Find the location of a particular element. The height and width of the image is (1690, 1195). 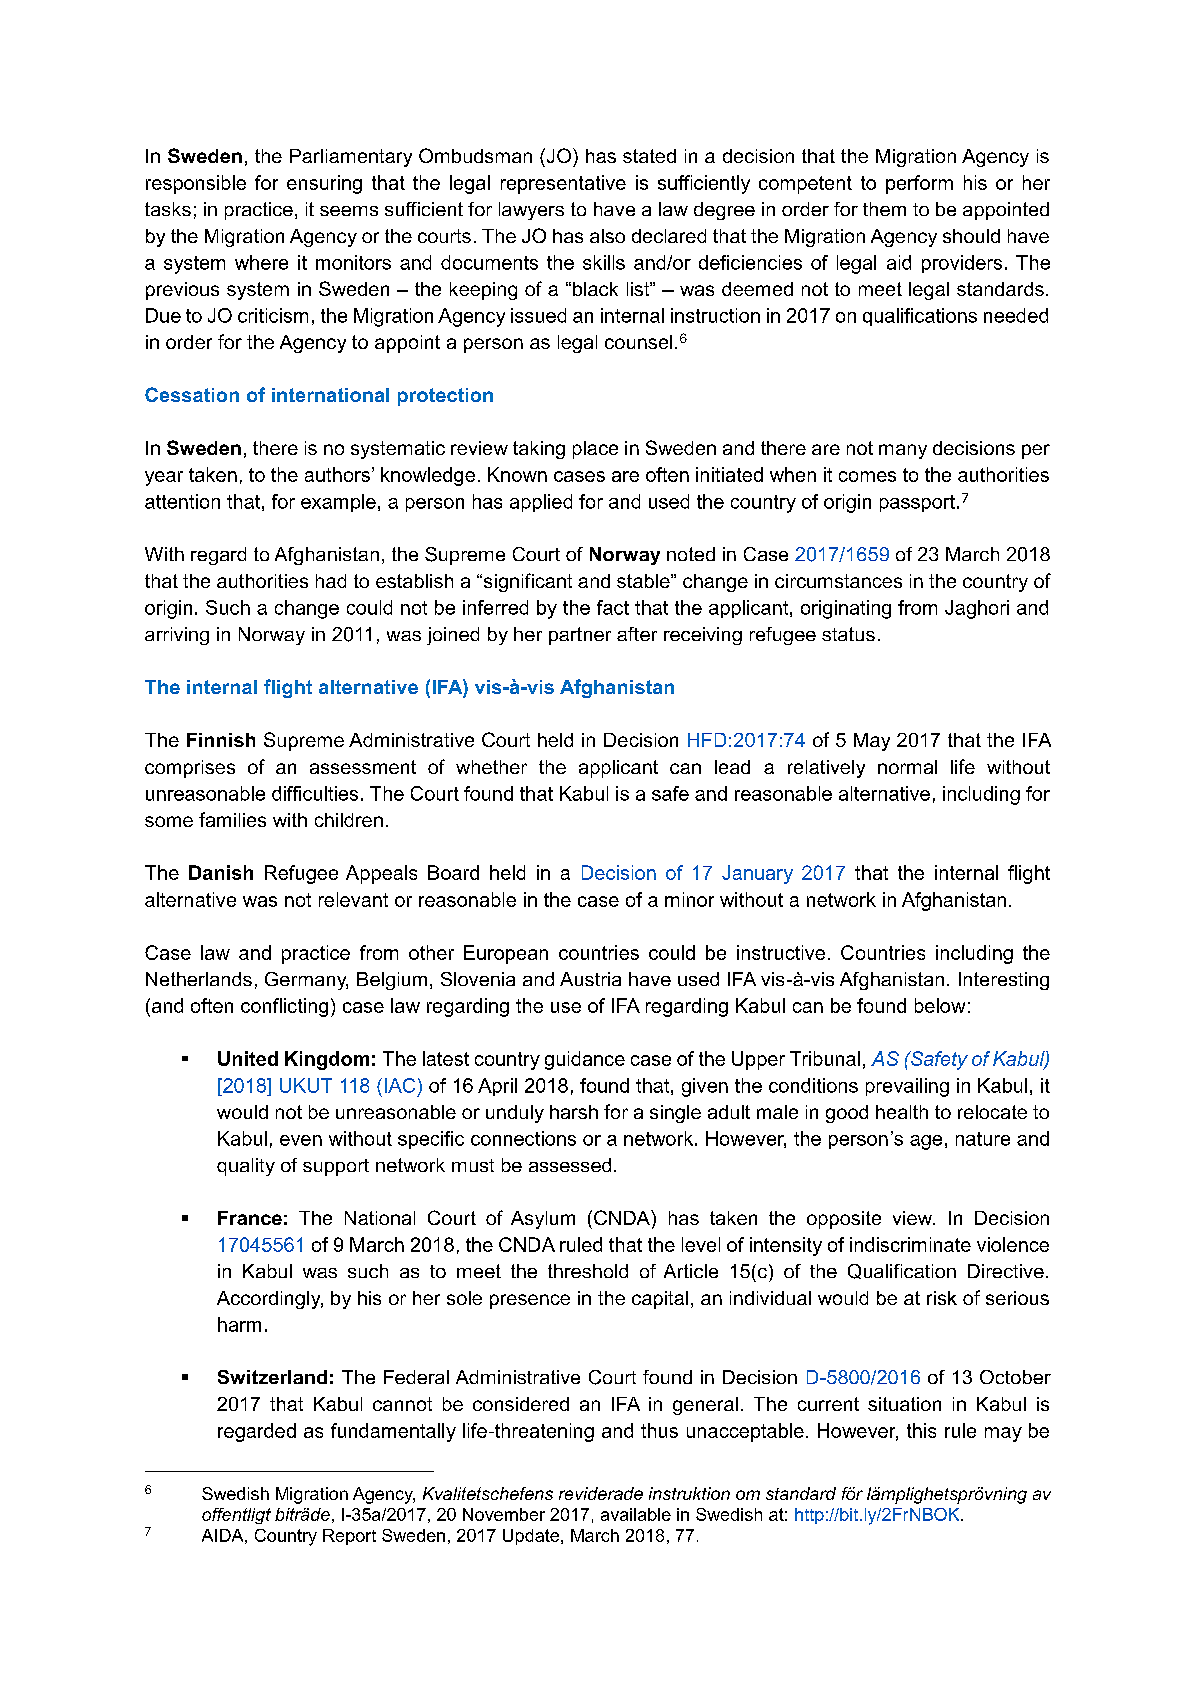

available is located at coordinates (636, 1514).
